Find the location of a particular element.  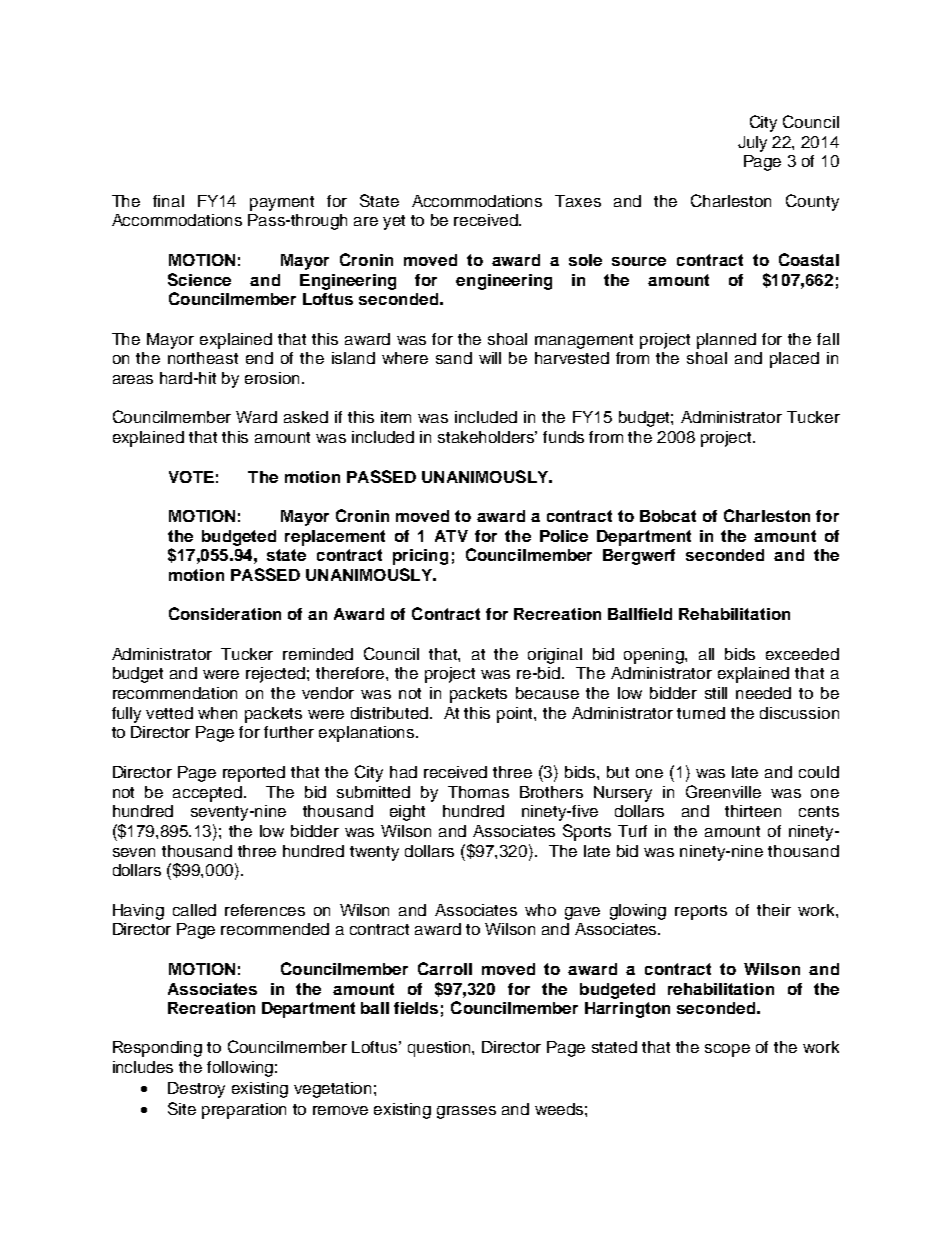

Greenville is located at coordinates (723, 791).
